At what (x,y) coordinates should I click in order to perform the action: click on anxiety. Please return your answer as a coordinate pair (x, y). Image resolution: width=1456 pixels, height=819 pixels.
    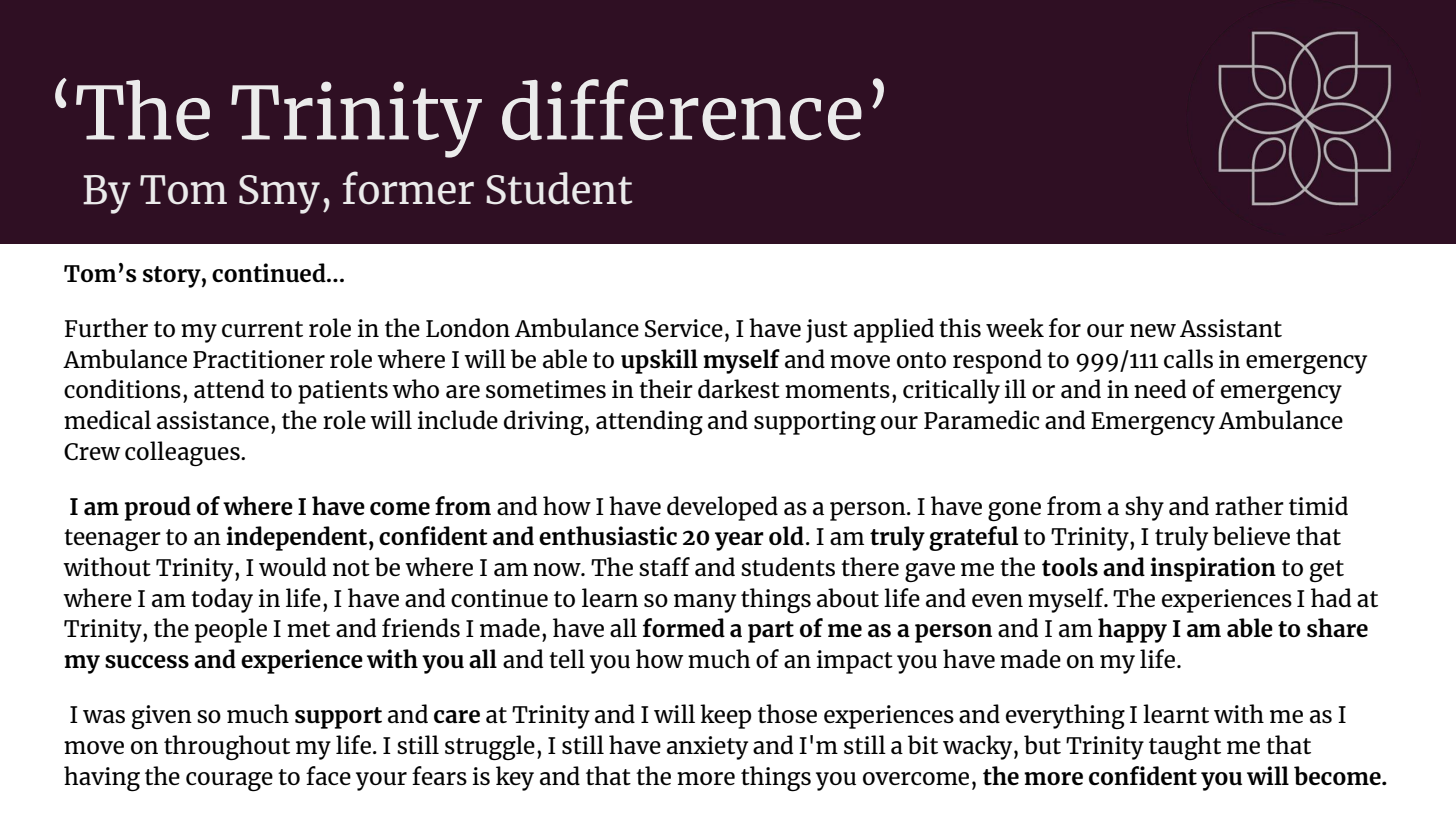
    Looking at the image, I should click on (707, 748).
